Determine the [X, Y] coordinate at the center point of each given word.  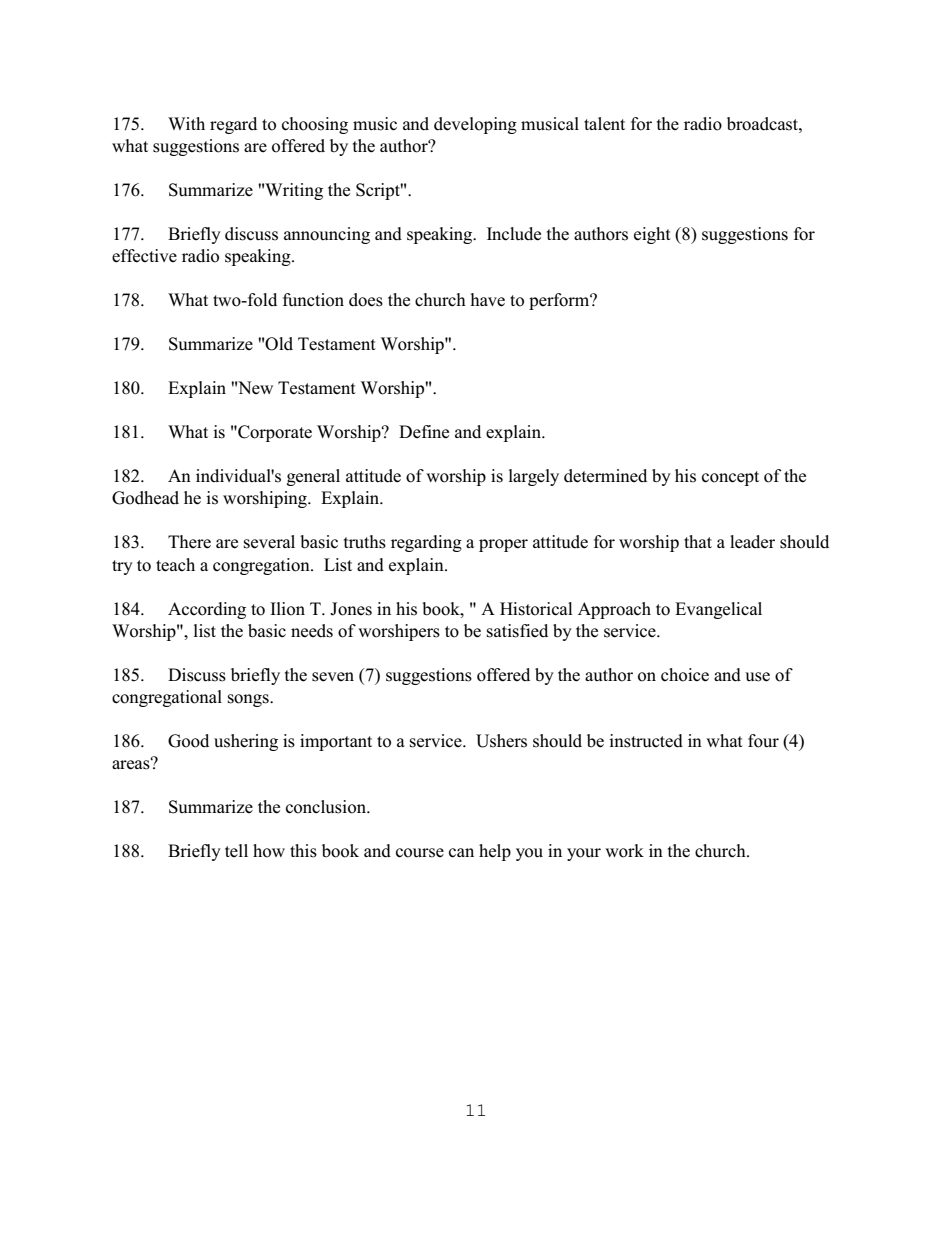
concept [730, 478]
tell [236, 850]
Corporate [274, 433]
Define [424, 432]
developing [475, 125]
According [207, 610]
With [186, 123]
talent [604, 123]
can [461, 853]
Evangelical [718, 610]
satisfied [517, 631]
